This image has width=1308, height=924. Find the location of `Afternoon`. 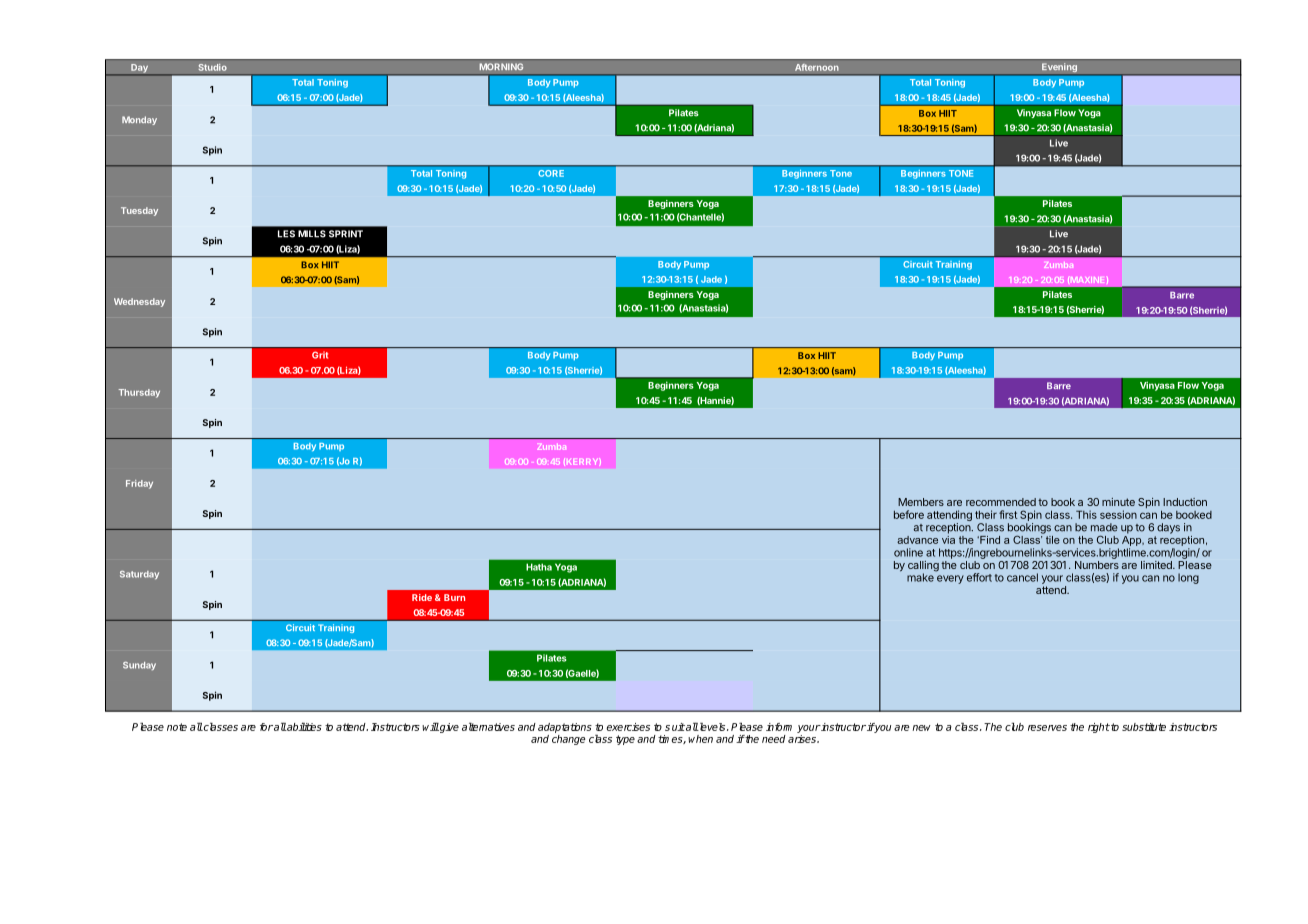

Afternoon is located at coordinates (817, 67).
